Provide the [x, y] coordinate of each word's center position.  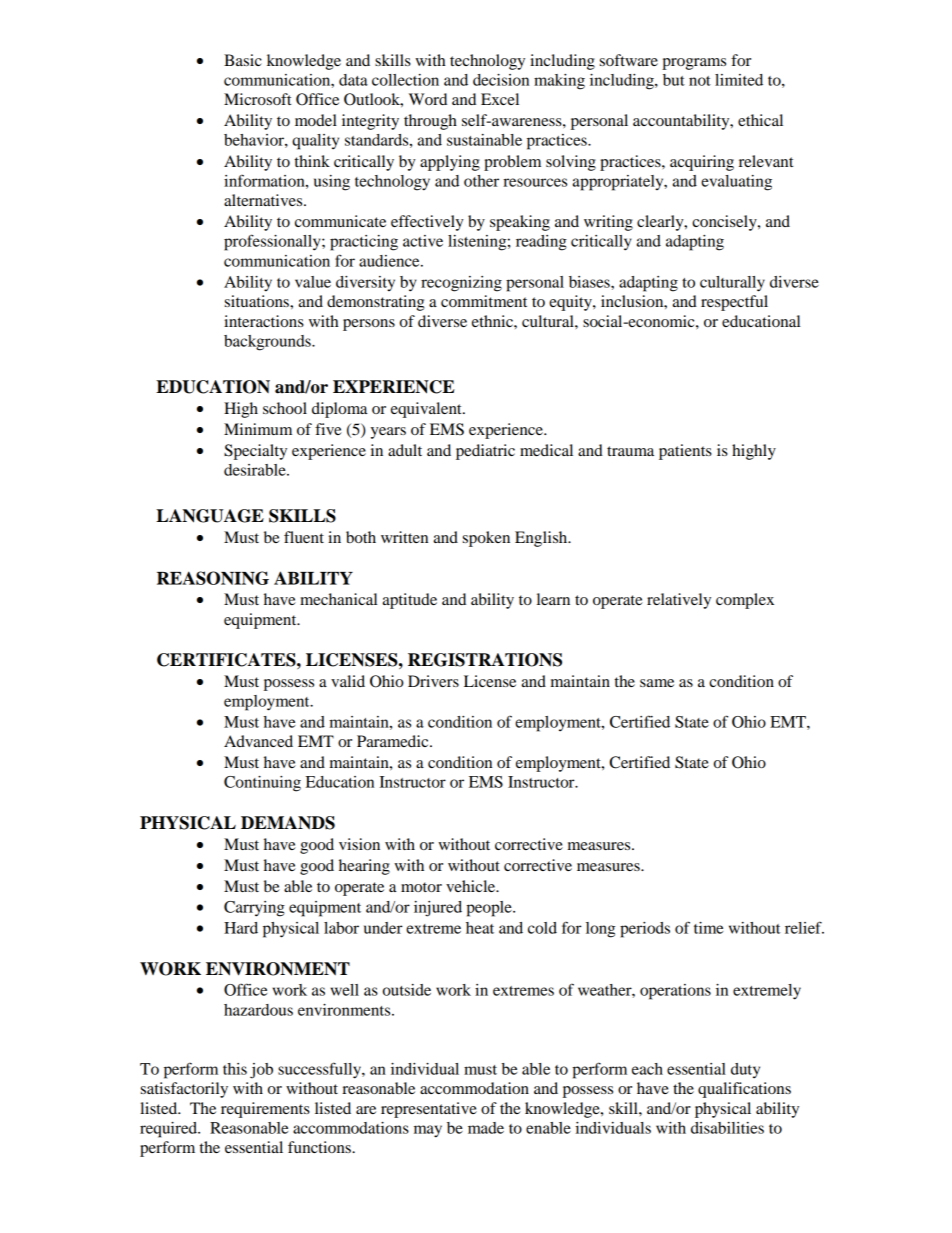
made [486, 1128]
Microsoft [257, 99]
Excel [500, 99]
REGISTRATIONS [485, 660]
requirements [265, 1110]
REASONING [213, 578]
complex [745, 601]
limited [739, 80]
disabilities [727, 1128]
